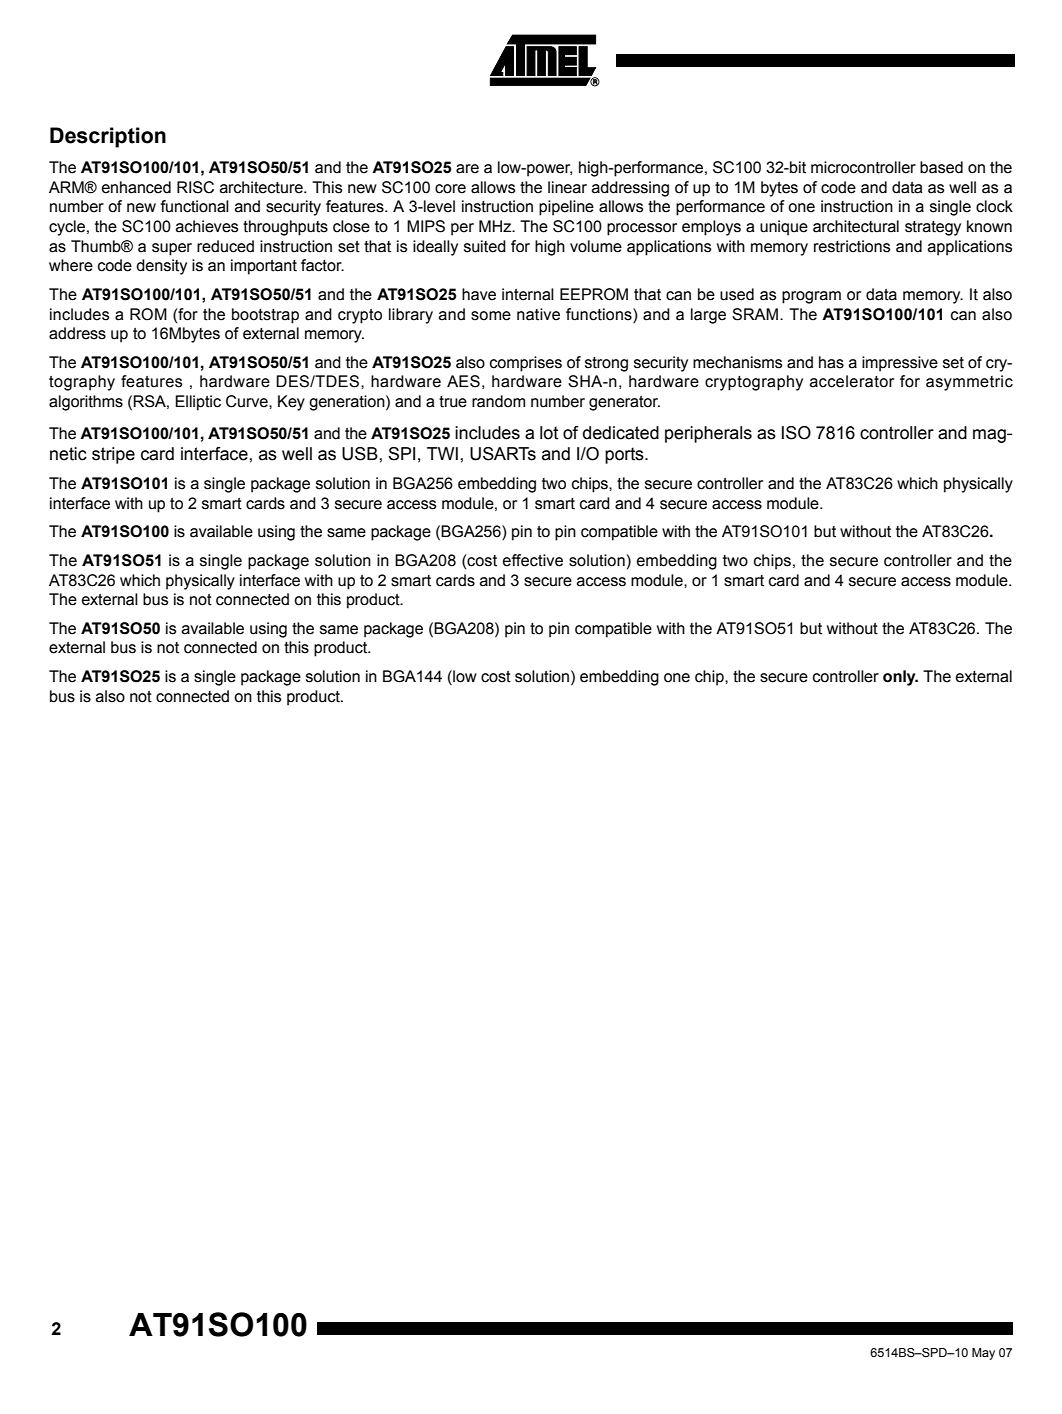  I want to click on ISO, so click(796, 433).
